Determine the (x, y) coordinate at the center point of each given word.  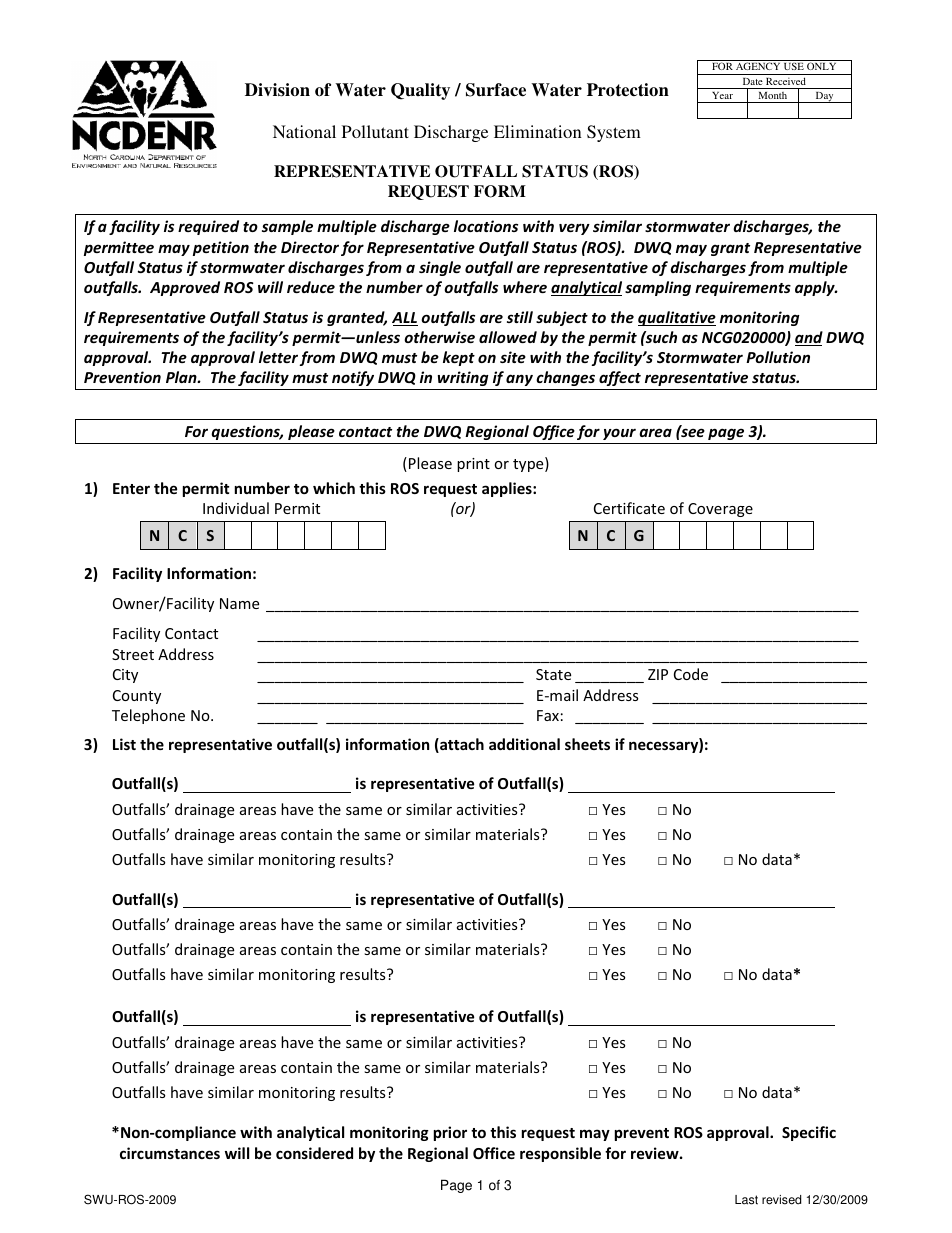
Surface (496, 90)
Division (277, 90)
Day (824, 97)
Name (239, 603)
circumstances (170, 1153)
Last (746, 1200)
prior (450, 1133)
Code (691, 674)
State (553, 674)
